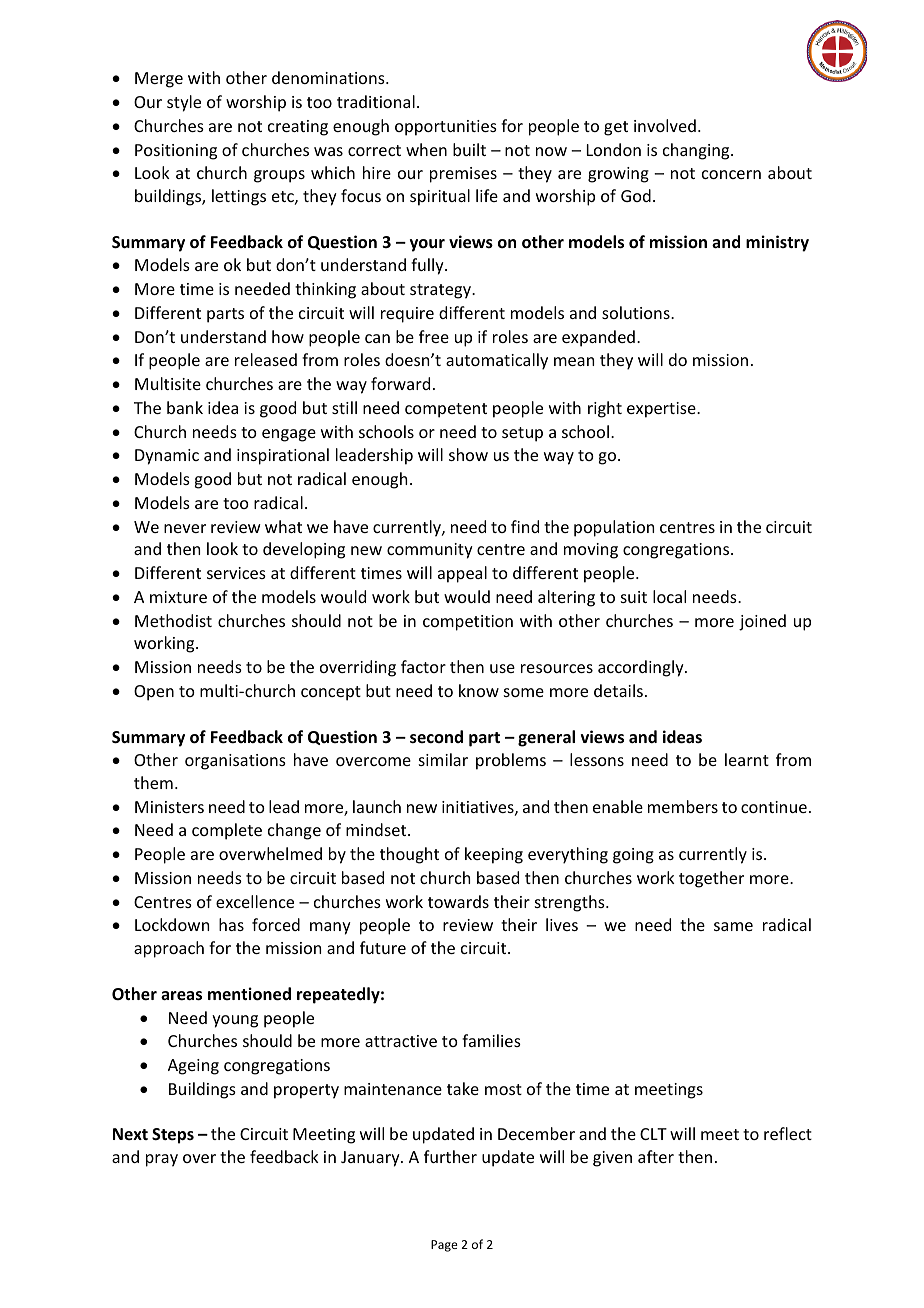  What do you see at coordinates (181, 996) in the document?
I see `areas` at bounding box center [181, 996].
